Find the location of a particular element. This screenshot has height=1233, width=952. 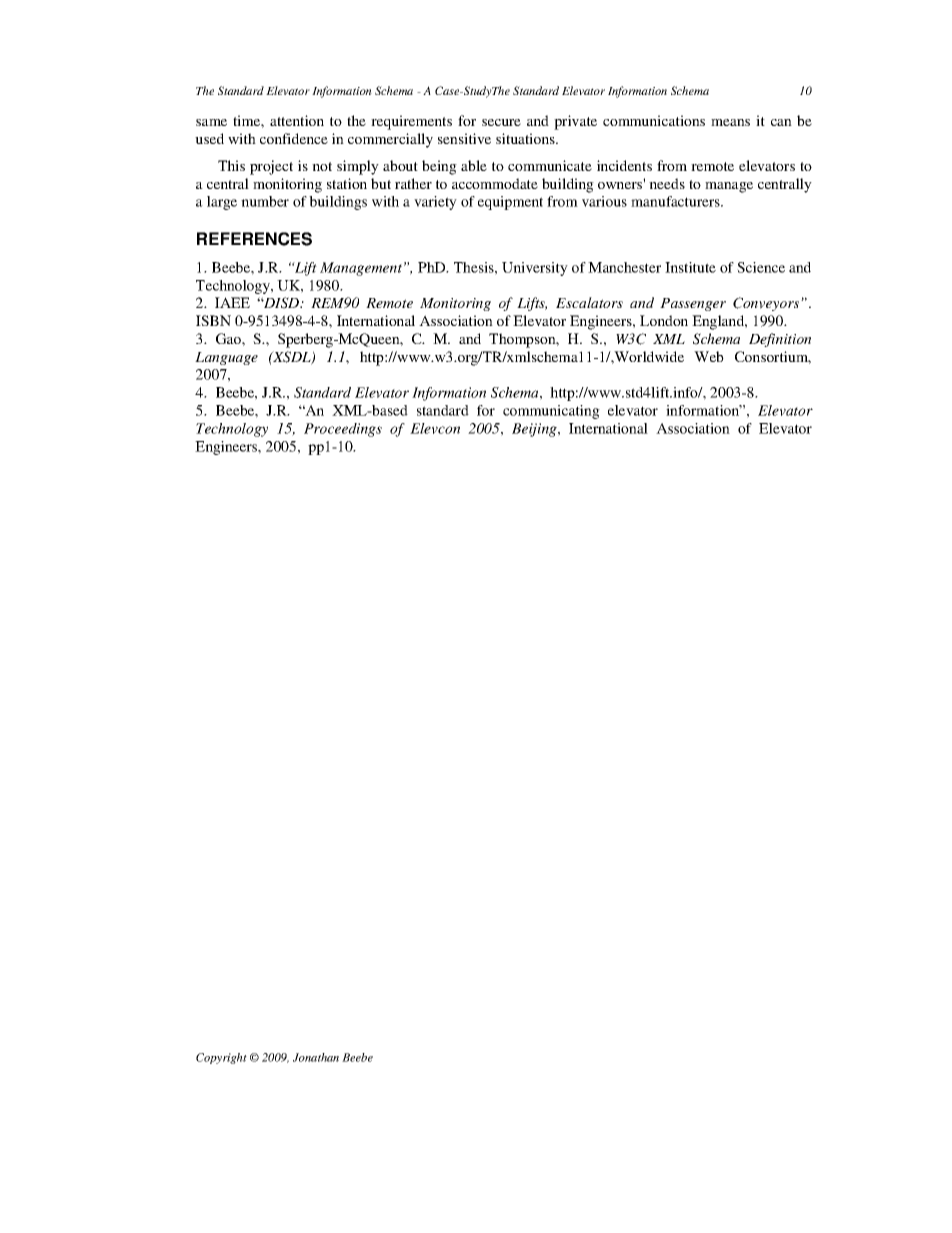

Copyright is located at coordinates (221, 1058).
